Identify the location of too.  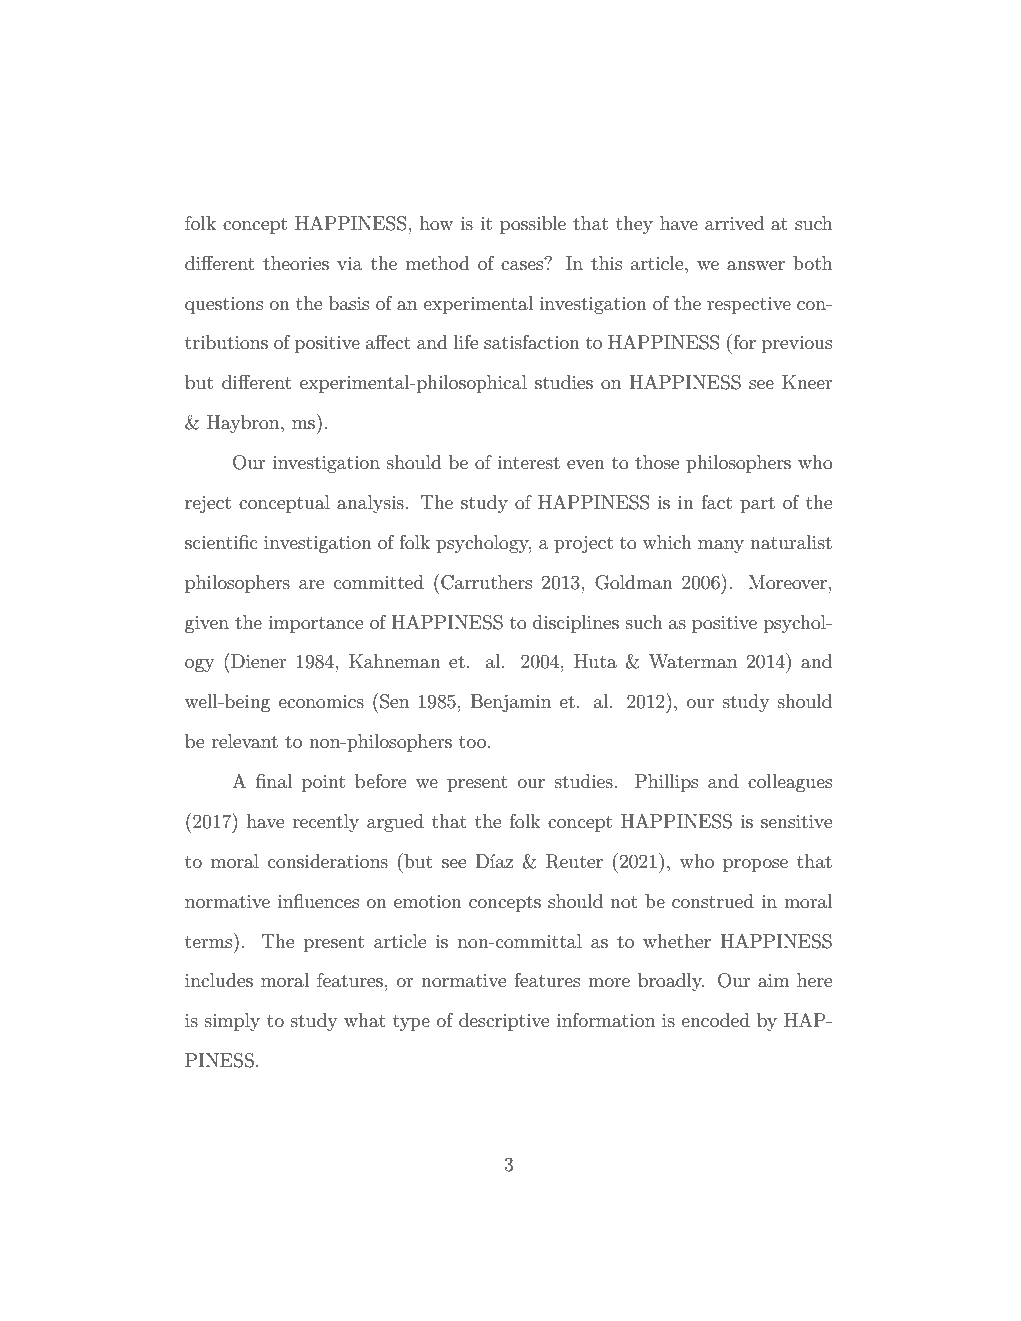
(472, 742).
